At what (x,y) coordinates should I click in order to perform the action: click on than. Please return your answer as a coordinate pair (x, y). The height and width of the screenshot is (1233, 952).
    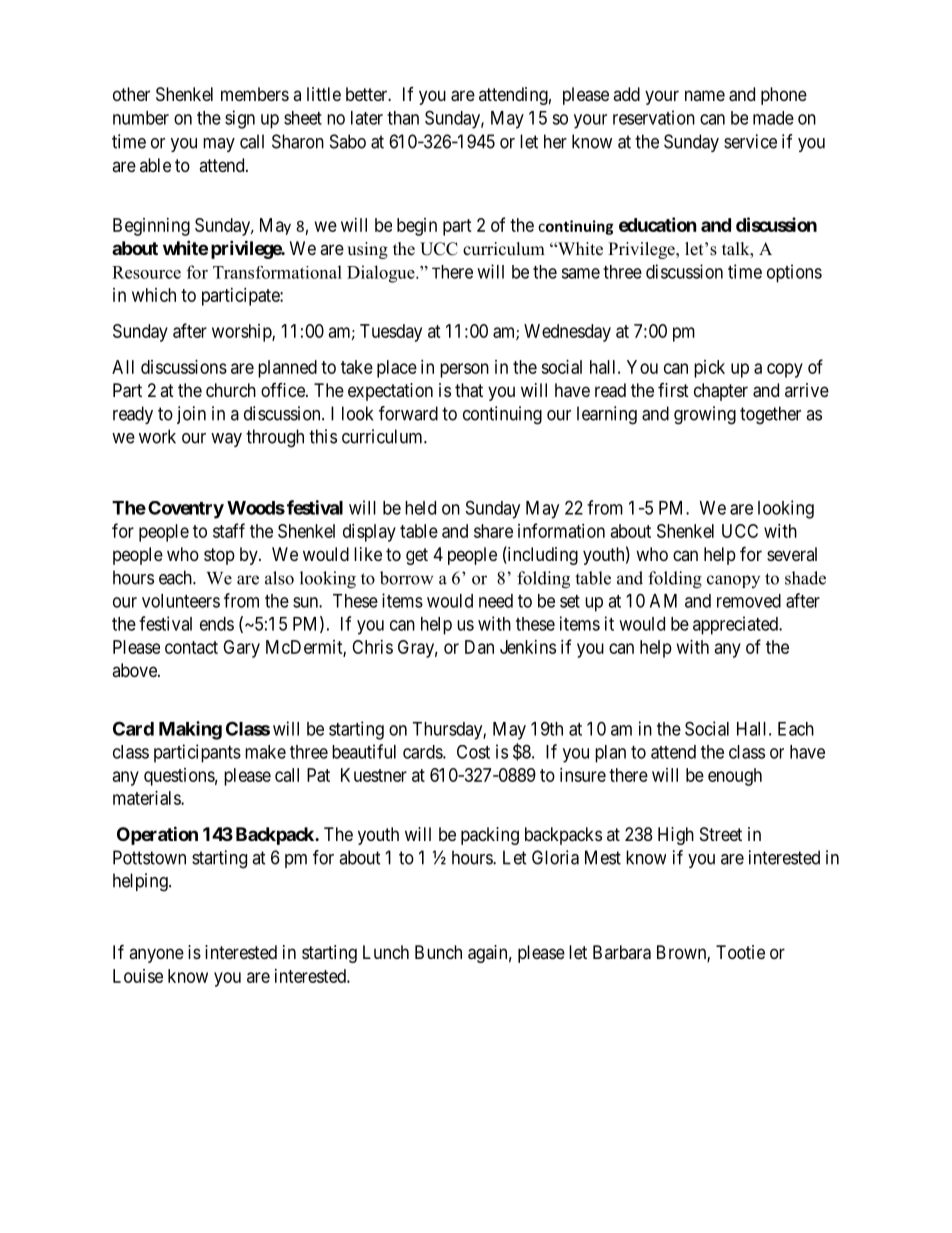
    Looking at the image, I should click on (403, 118).
